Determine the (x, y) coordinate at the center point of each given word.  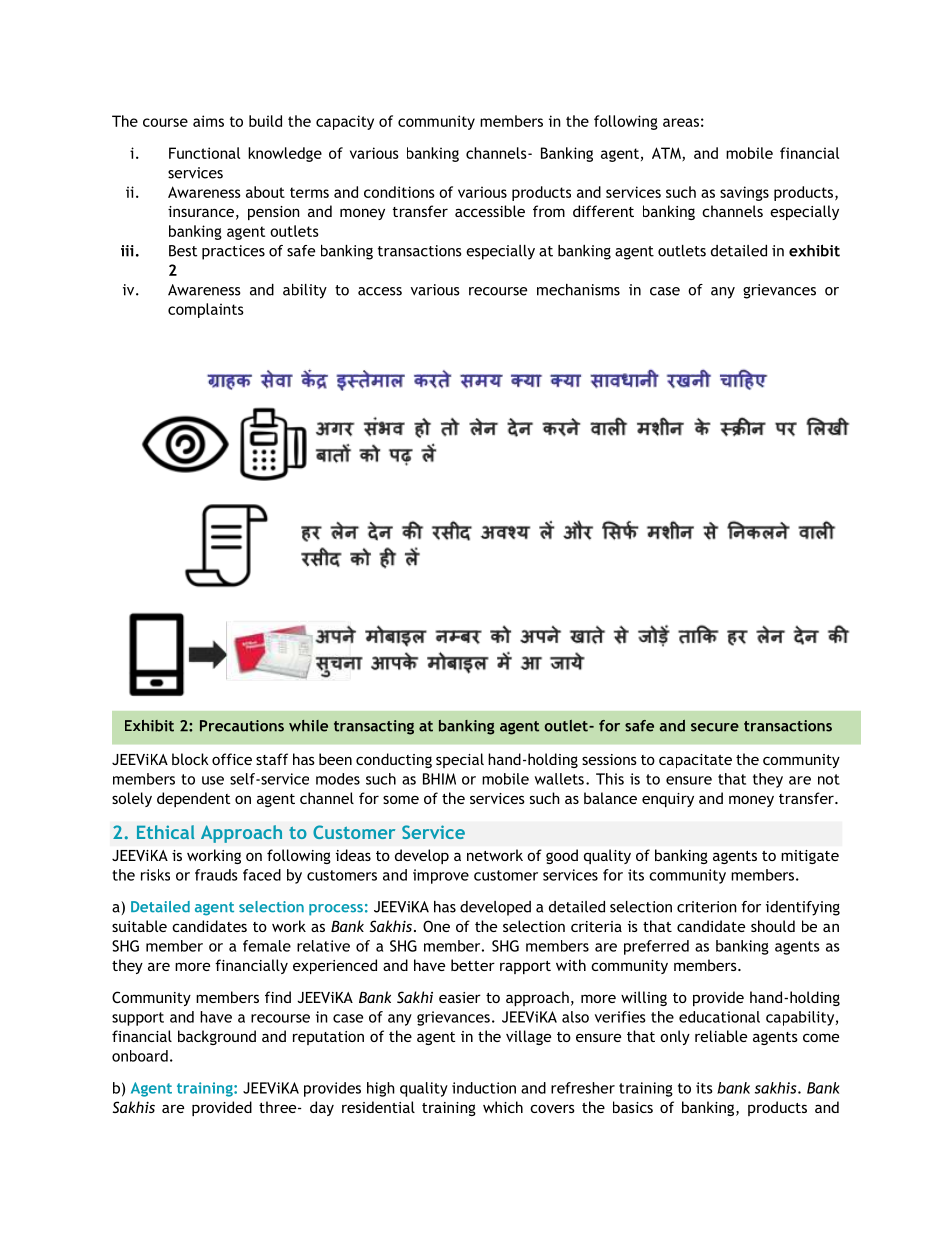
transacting (374, 727)
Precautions (242, 726)
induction (484, 1088)
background (217, 1037)
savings (744, 193)
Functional (204, 153)
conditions (399, 192)
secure (715, 727)
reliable (721, 1036)
